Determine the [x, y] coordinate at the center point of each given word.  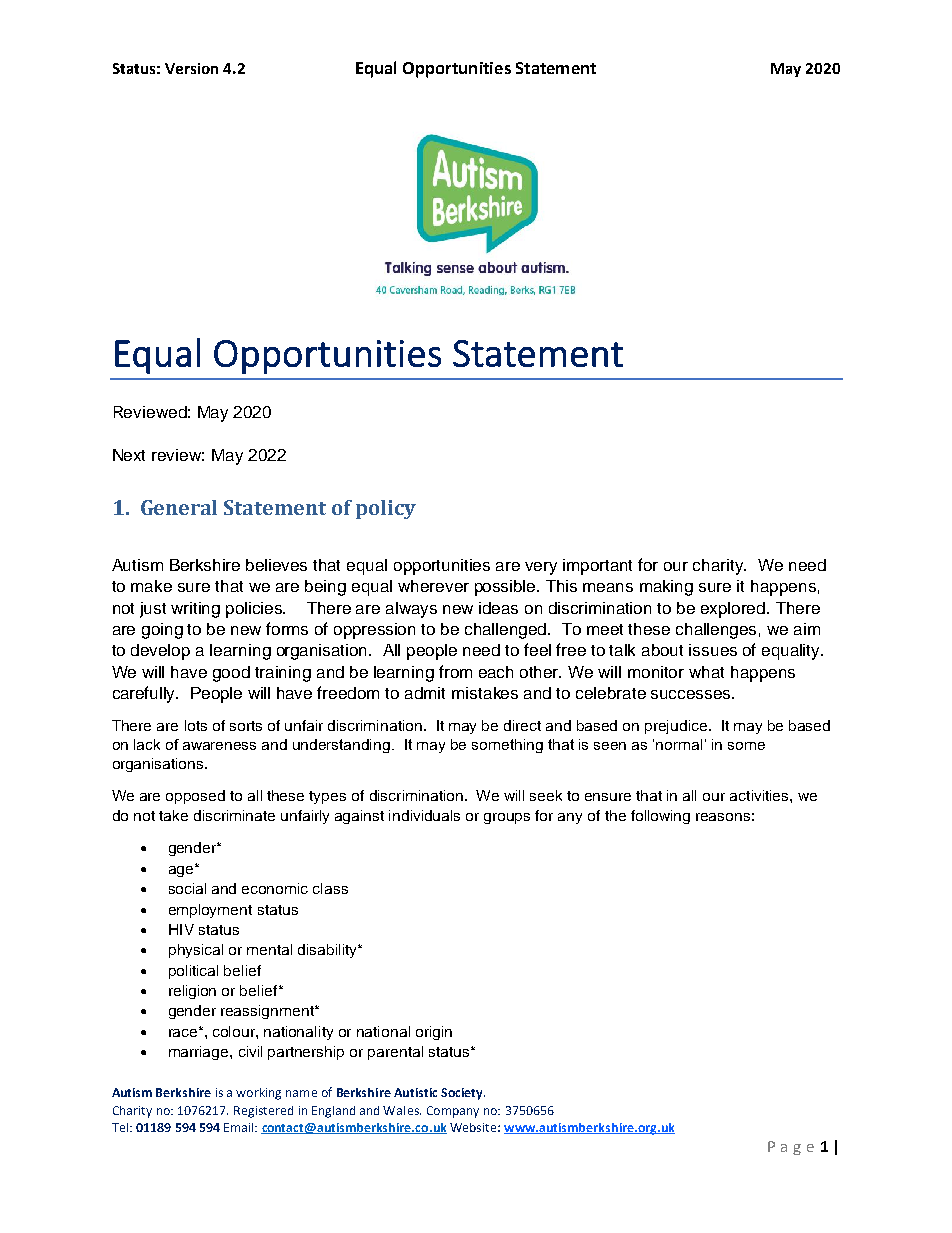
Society [463, 1094]
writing [195, 610]
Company [453, 1112]
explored [734, 610]
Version [191, 68]
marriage [200, 1053]
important [597, 567]
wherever [433, 586]
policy [386, 509]
